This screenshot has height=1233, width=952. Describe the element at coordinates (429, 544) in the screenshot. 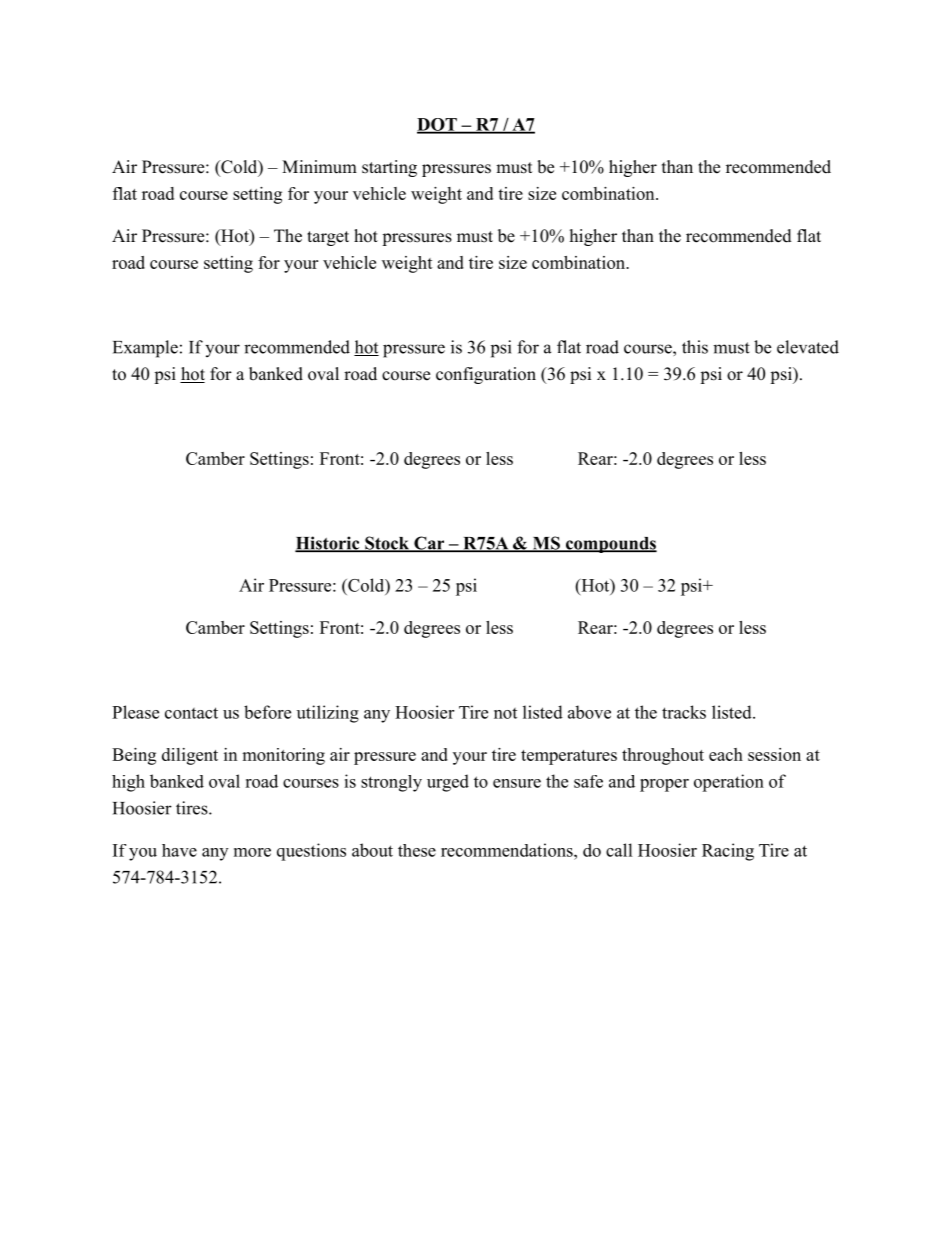

I see `Car` at that location.
